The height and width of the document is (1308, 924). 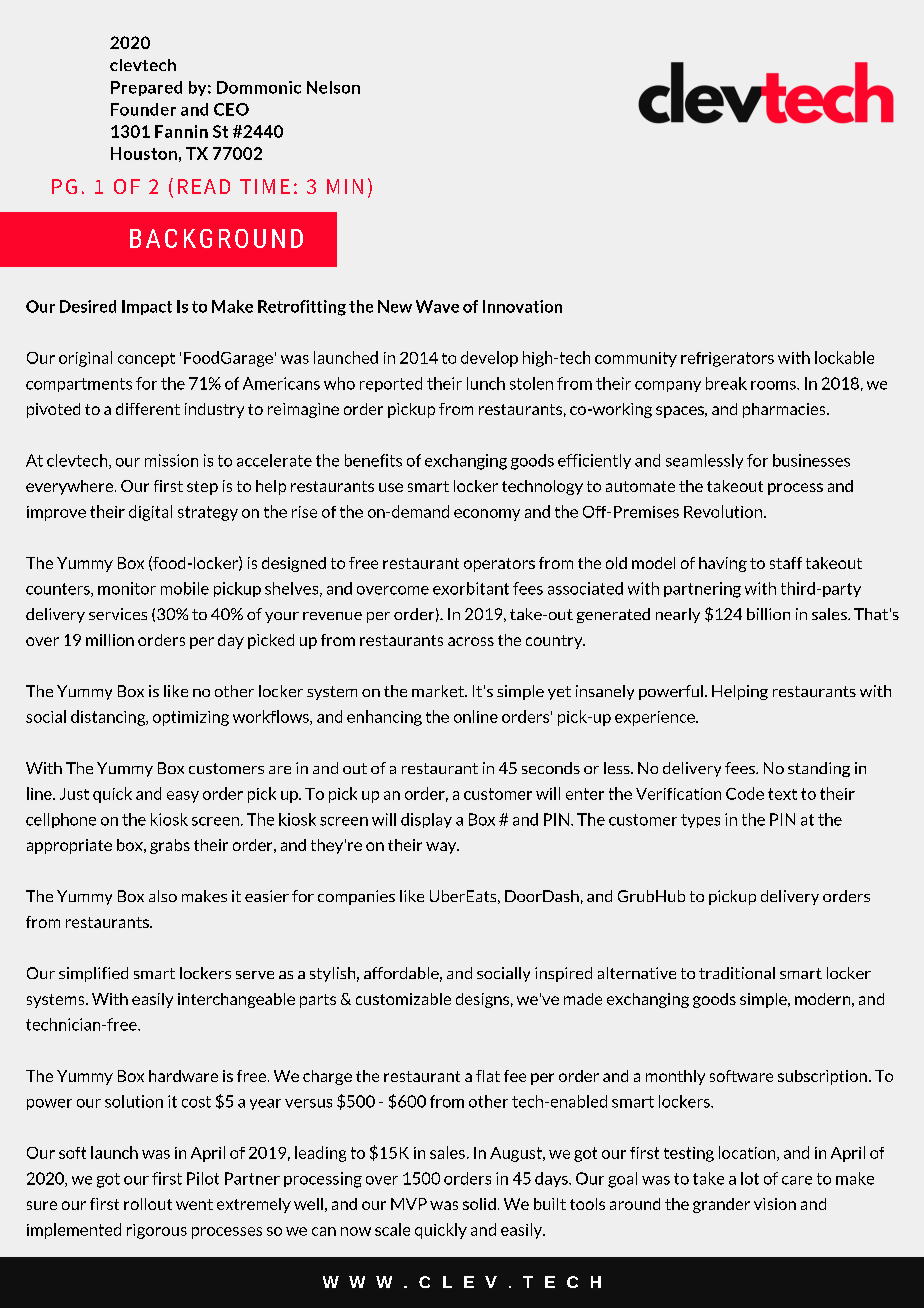 What do you see at coordinates (775, 1204) in the document?
I see `vision` at bounding box center [775, 1204].
